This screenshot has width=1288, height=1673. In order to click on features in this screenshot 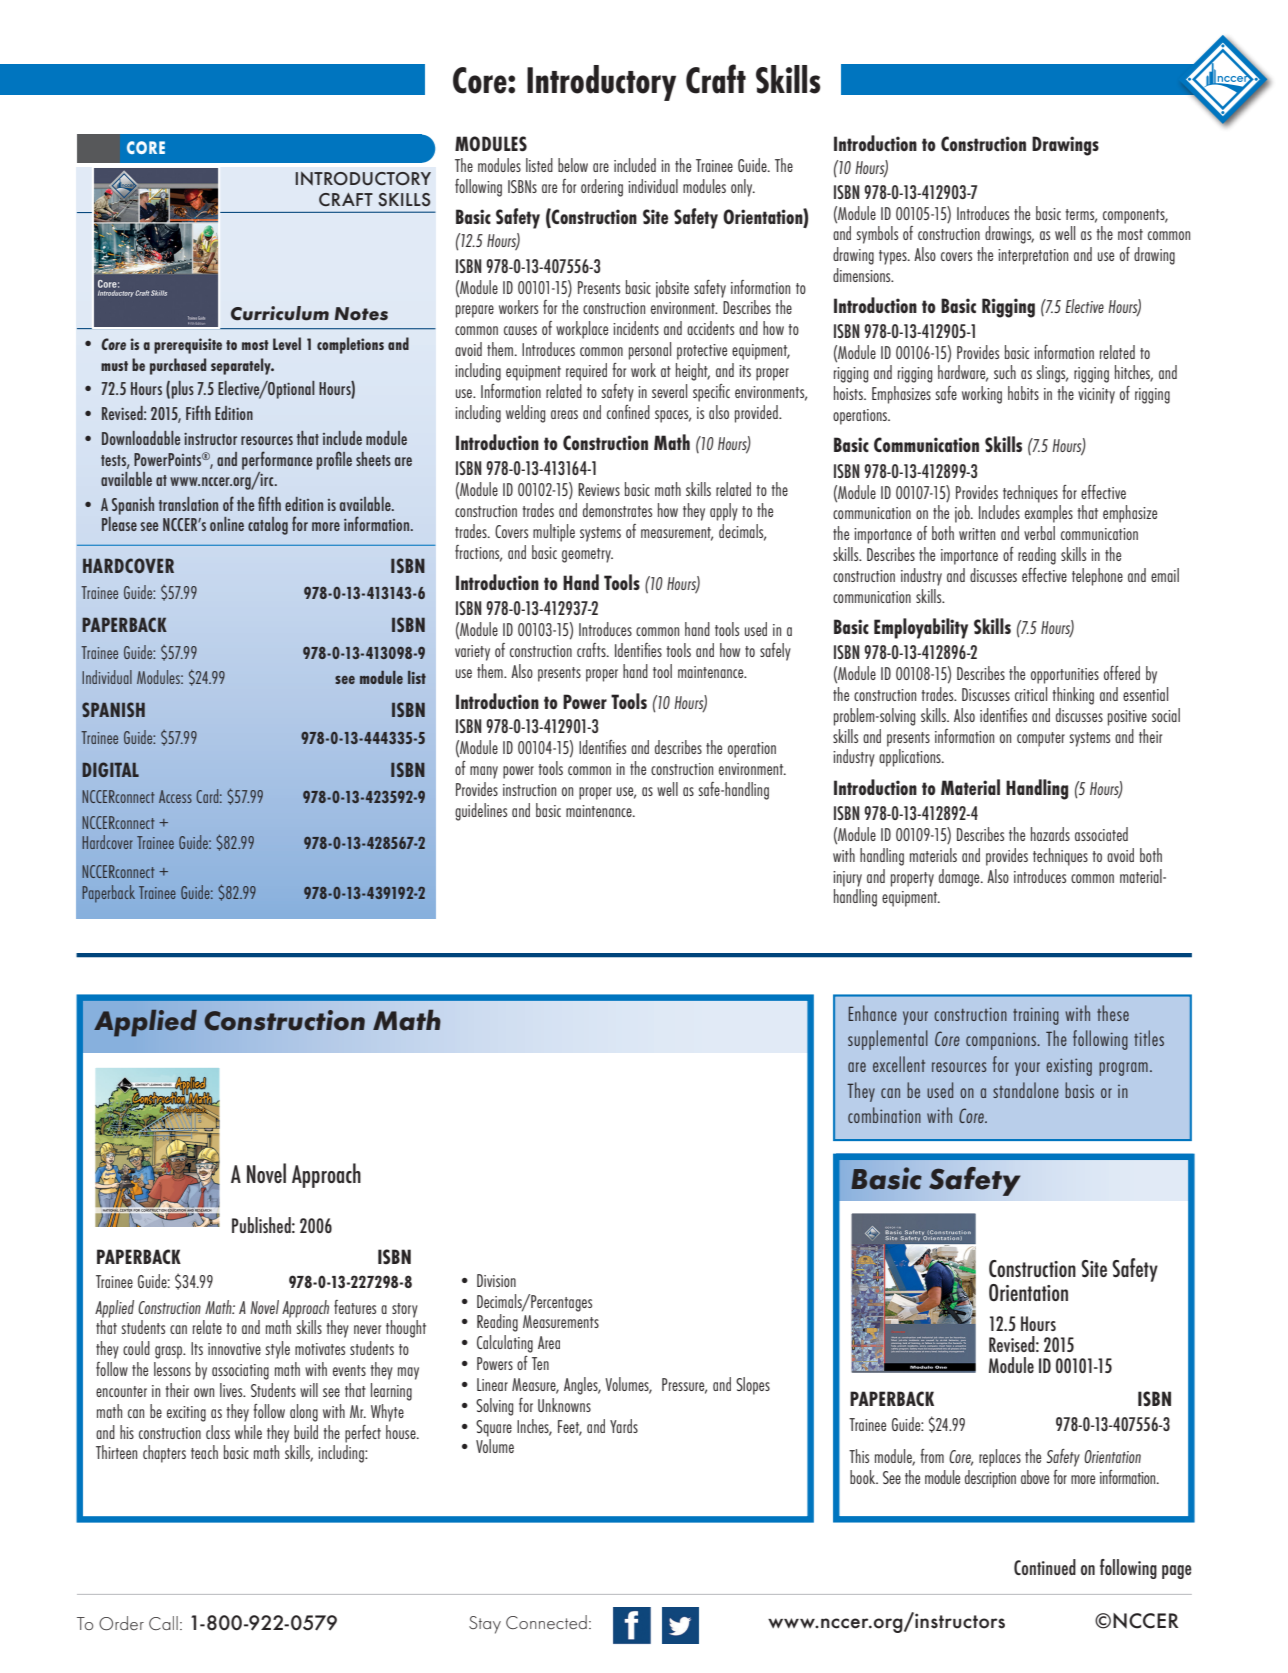, I will do `click(355, 1307)`.
